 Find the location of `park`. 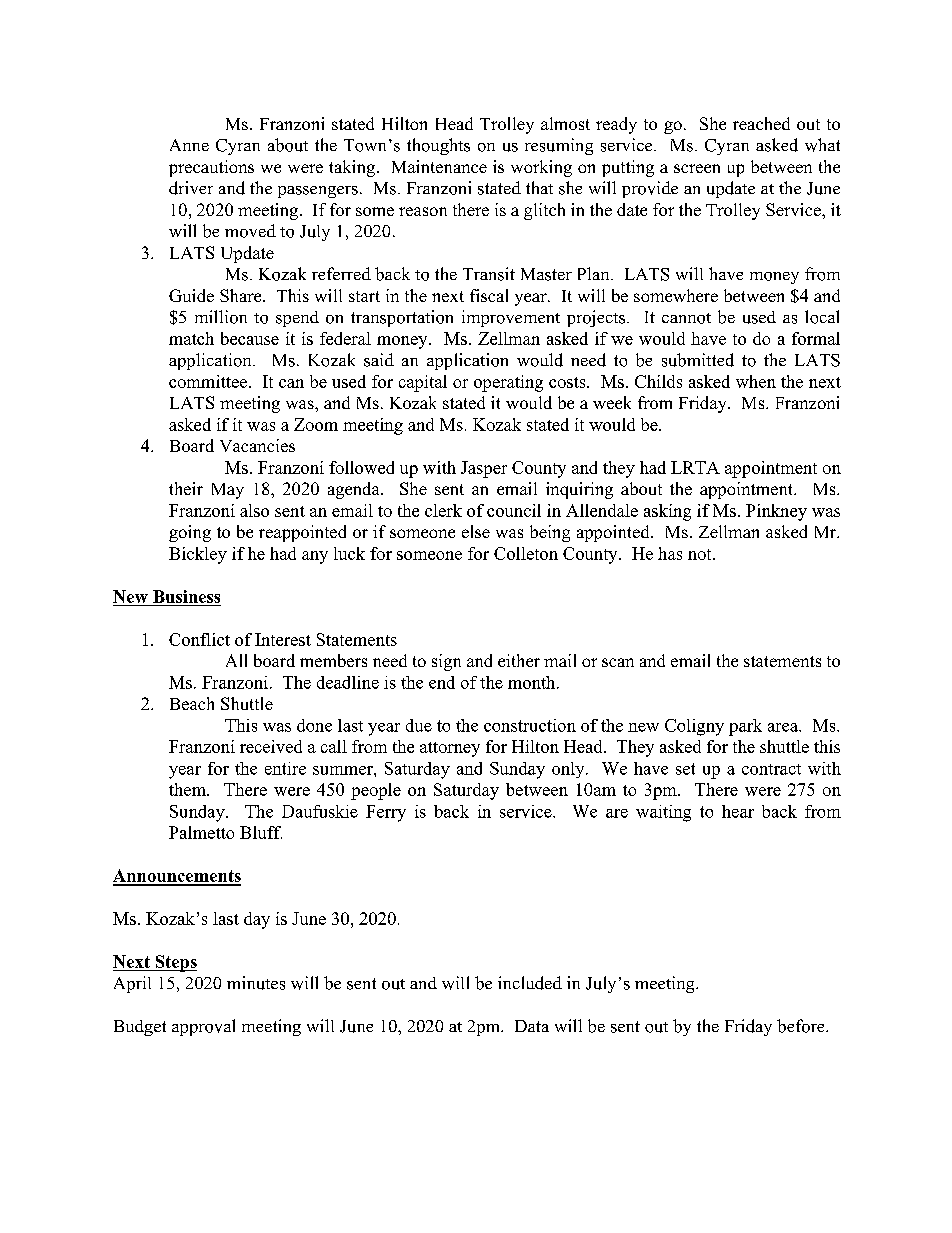

park is located at coordinates (745, 727).
